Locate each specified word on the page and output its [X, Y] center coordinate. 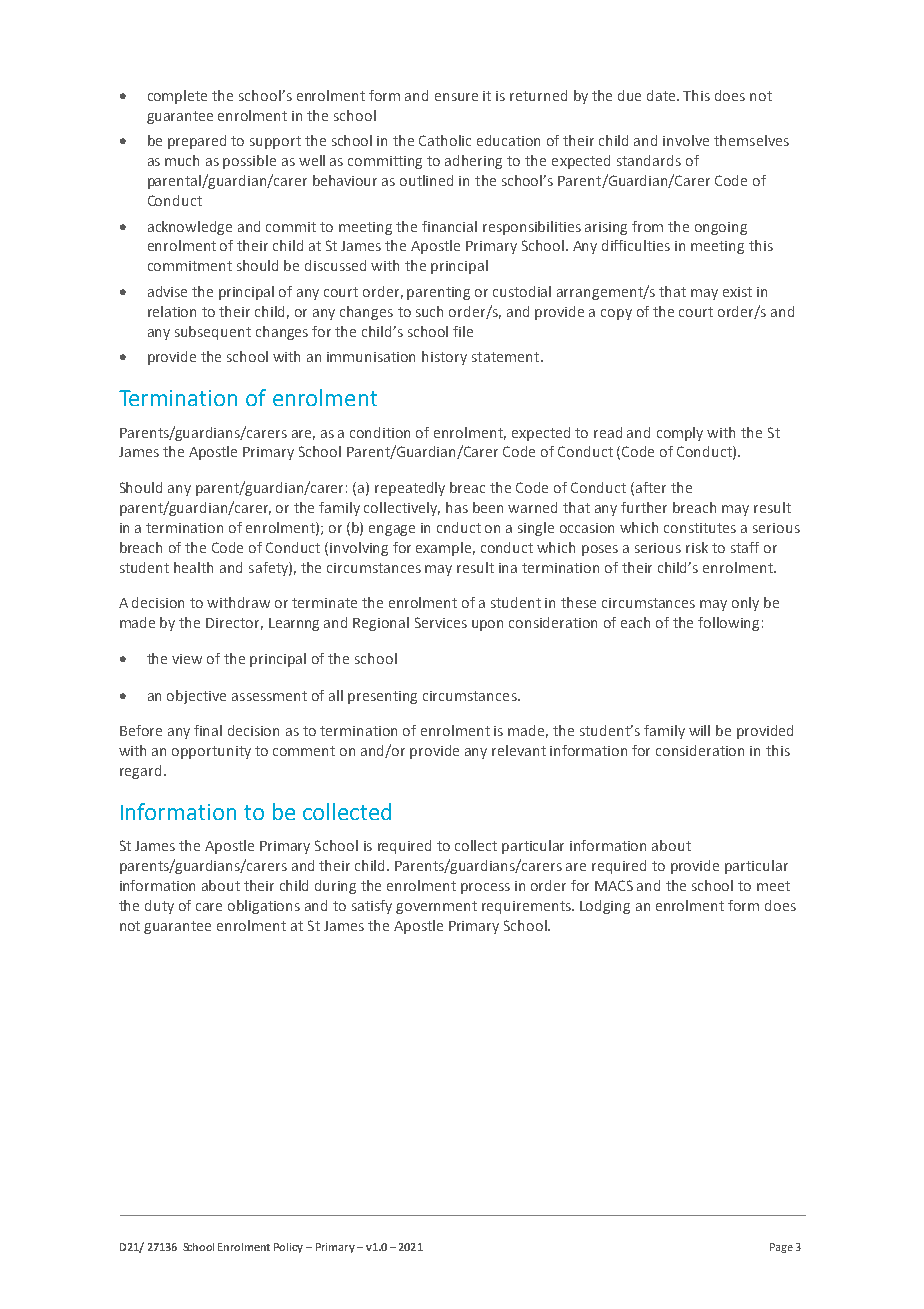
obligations [264, 907]
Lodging [605, 907]
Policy [288, 1248]
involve [686, 140]
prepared [197, 142]
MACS [614, 885]
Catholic [445, 140]
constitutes [700, 528]
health [193, 567]
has [457, 507]
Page [781, 1248]
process [485, 888]
